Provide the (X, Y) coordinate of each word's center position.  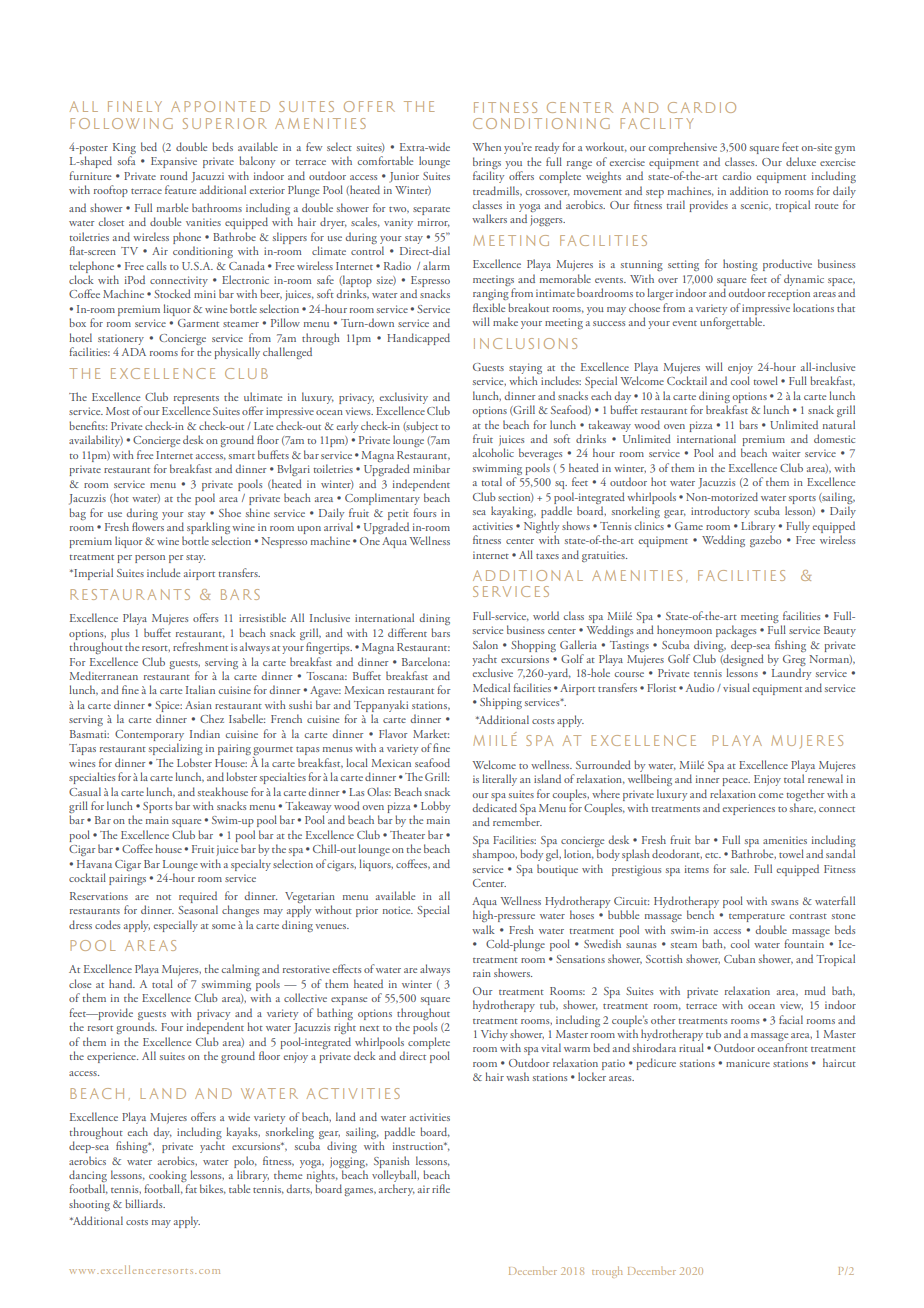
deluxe (801, 161)
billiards (145, 1203)
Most (118, 411)
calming (241, 970)
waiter (786, 453)
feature (180, 189)
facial (791, 1019)
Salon (485, 644)
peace (736, 782)
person (150, 559)
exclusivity (403, 398)
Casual (85, 791)
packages (736, 631)
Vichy (494, 1035)
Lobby (435, 807)
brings (487, 163)
